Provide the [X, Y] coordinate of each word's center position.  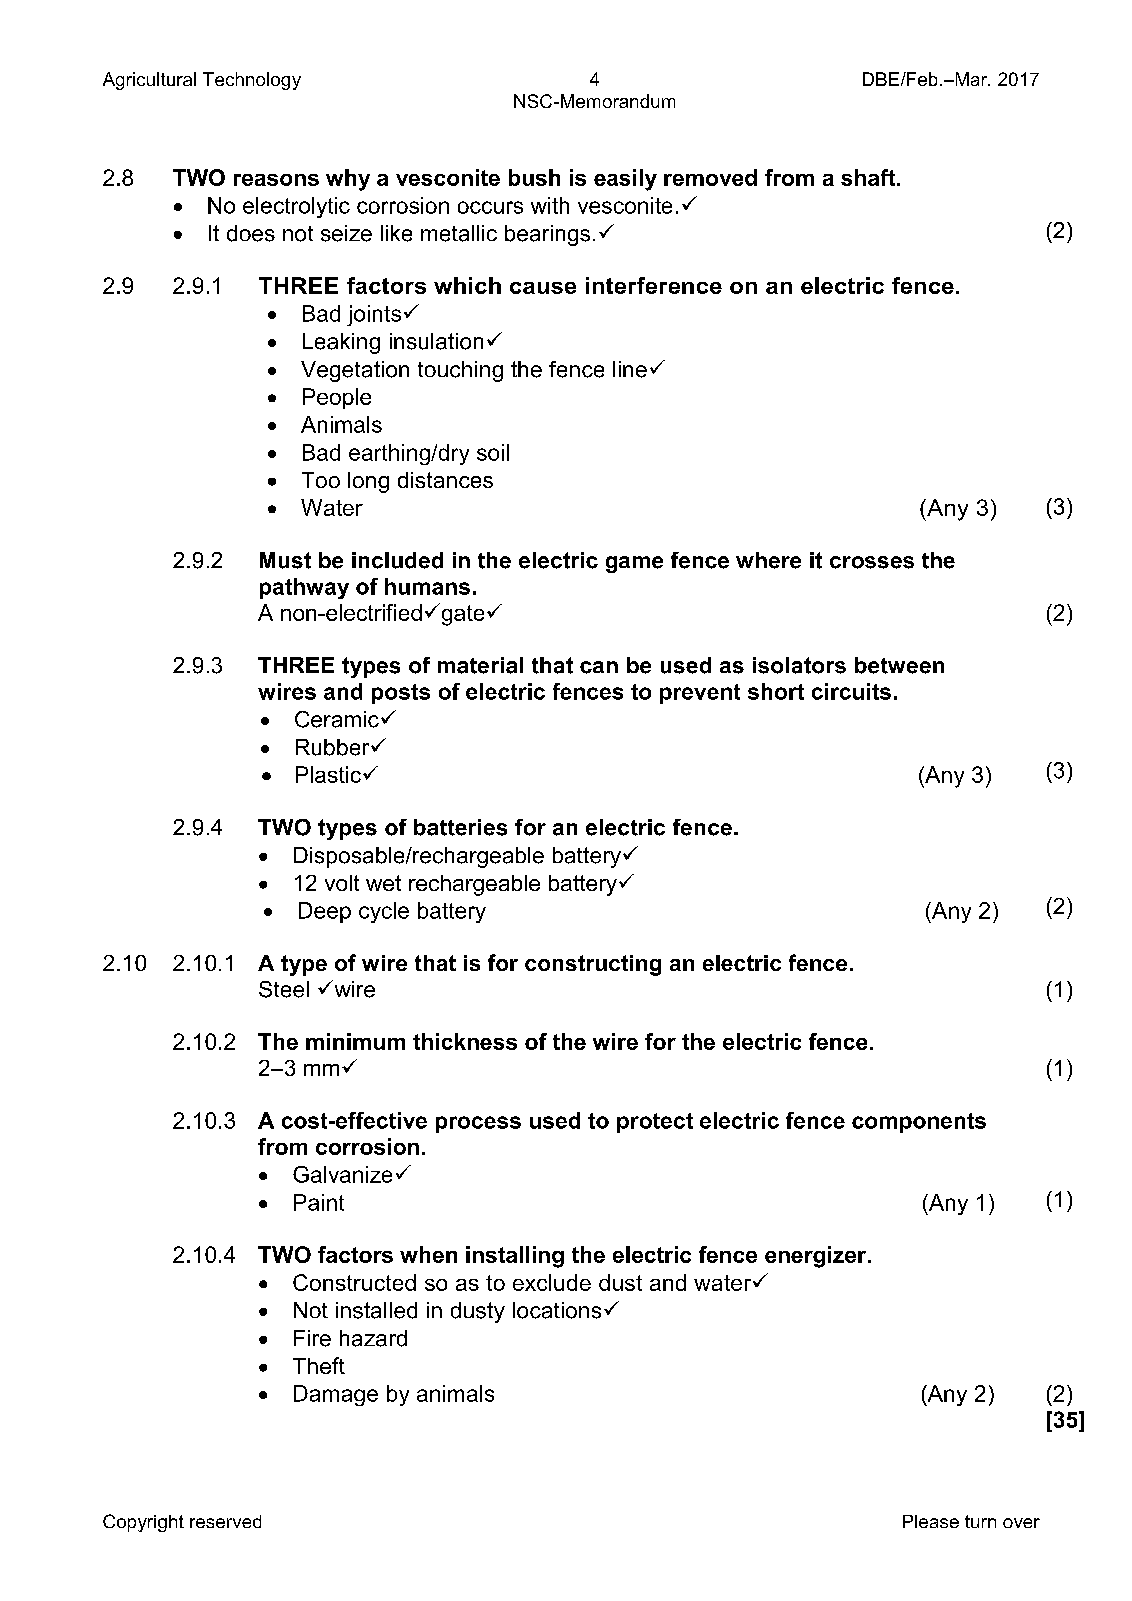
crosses [872, 562]
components [919, 1123]
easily [625, 180]
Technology [252, 81]
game [634, 564]
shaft [869, 177]
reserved [225, 1521]
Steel [284, 989]
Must [285, 560]
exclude [552, 1282]
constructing [593, 965]
